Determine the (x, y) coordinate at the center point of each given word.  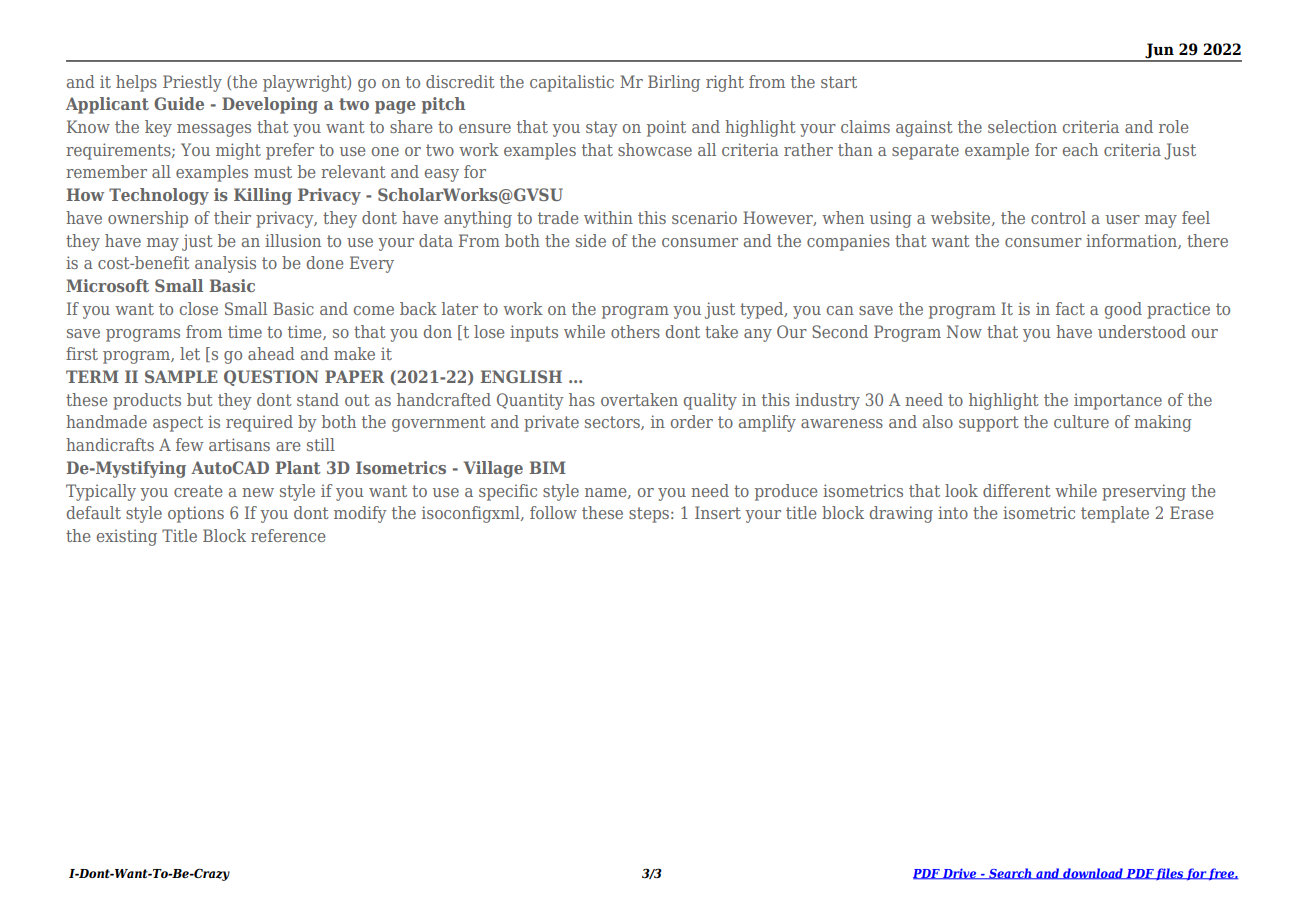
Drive (960, 874)
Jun (1159, 52)
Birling (674, 83)
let (190, 353)
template (1115, 514)
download (1093, 874)
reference (288, 535)
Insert (718, 512)
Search (1010, 874)
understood (1142, 331)
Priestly (192, 83)
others (635, 331)
